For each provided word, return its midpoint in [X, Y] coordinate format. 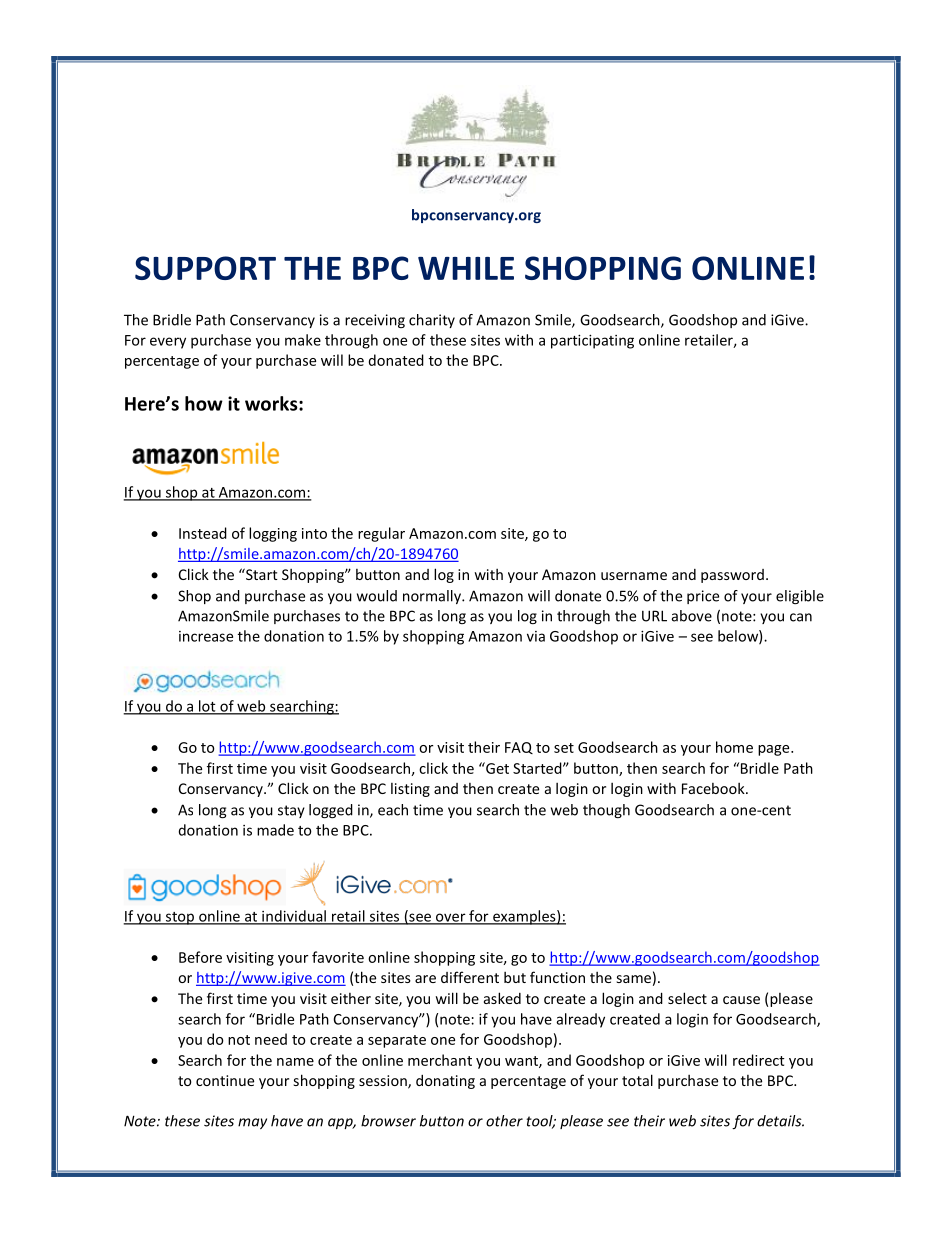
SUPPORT [205, 268]
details [780, 1121]
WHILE [466, 268]
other [504, 1121]
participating [592, 341]
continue [225, 1080]
